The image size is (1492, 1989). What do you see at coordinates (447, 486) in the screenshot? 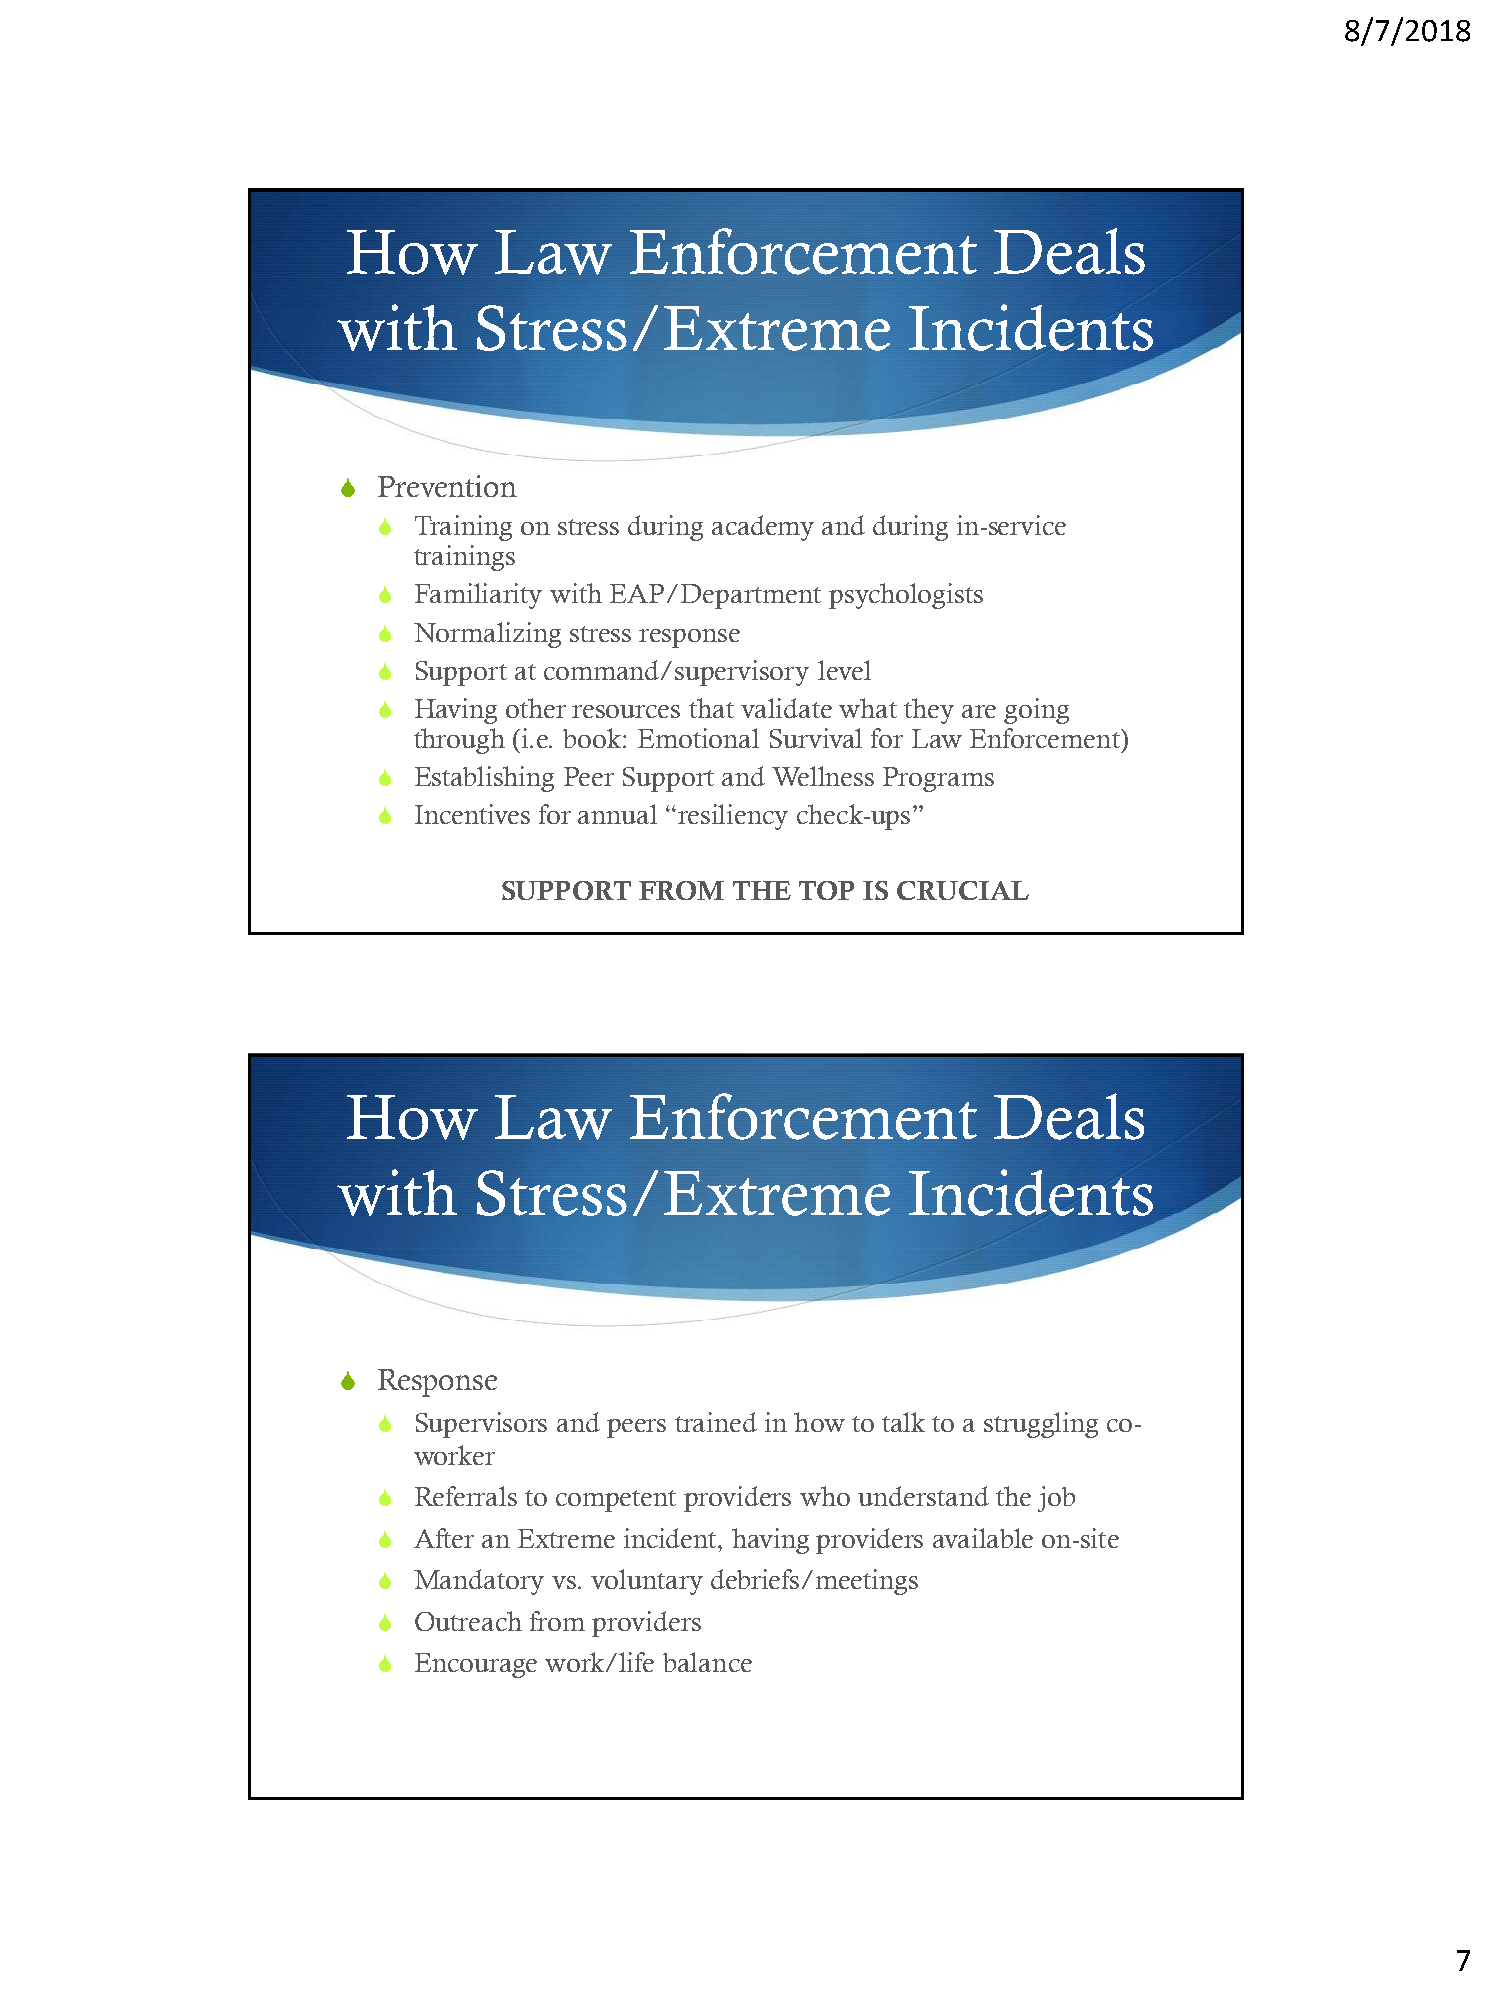
I see `Prevention` at bounding box center [447, 486].
